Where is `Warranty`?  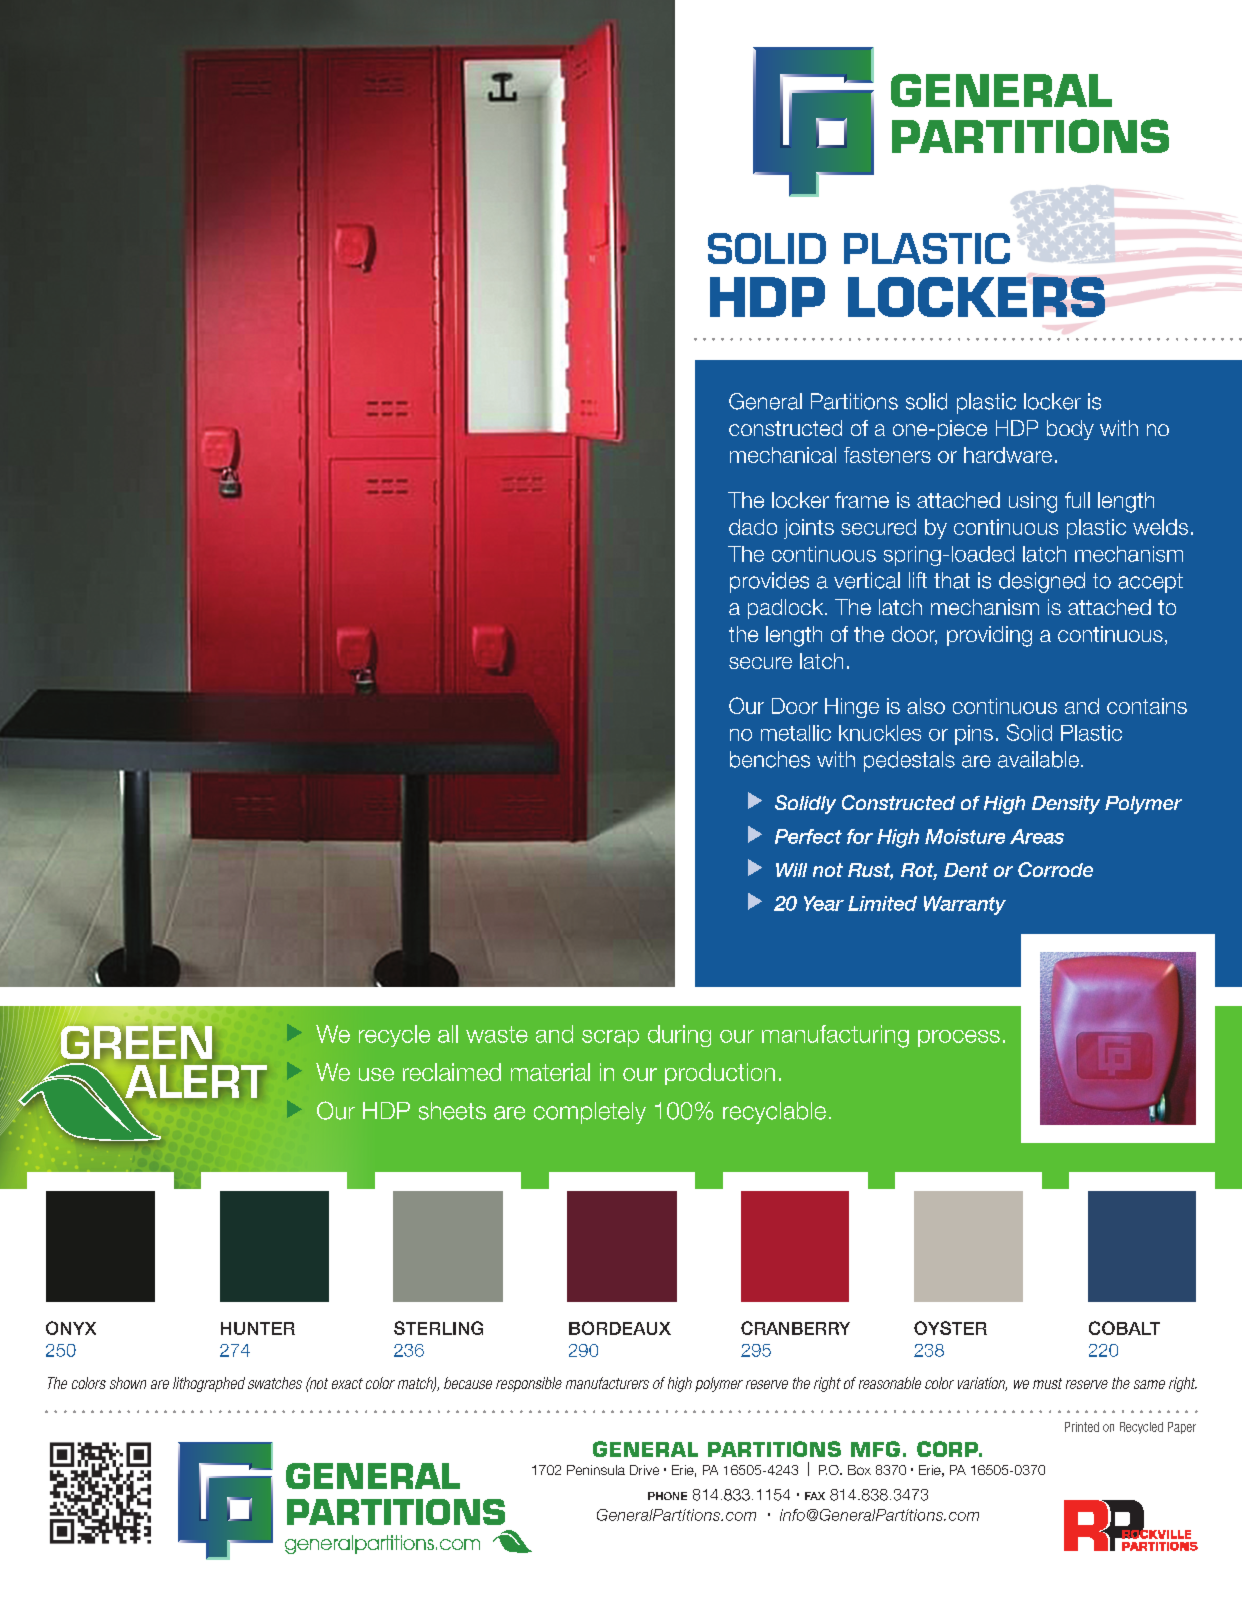
Warranty is located at coordinates (965, 905).
